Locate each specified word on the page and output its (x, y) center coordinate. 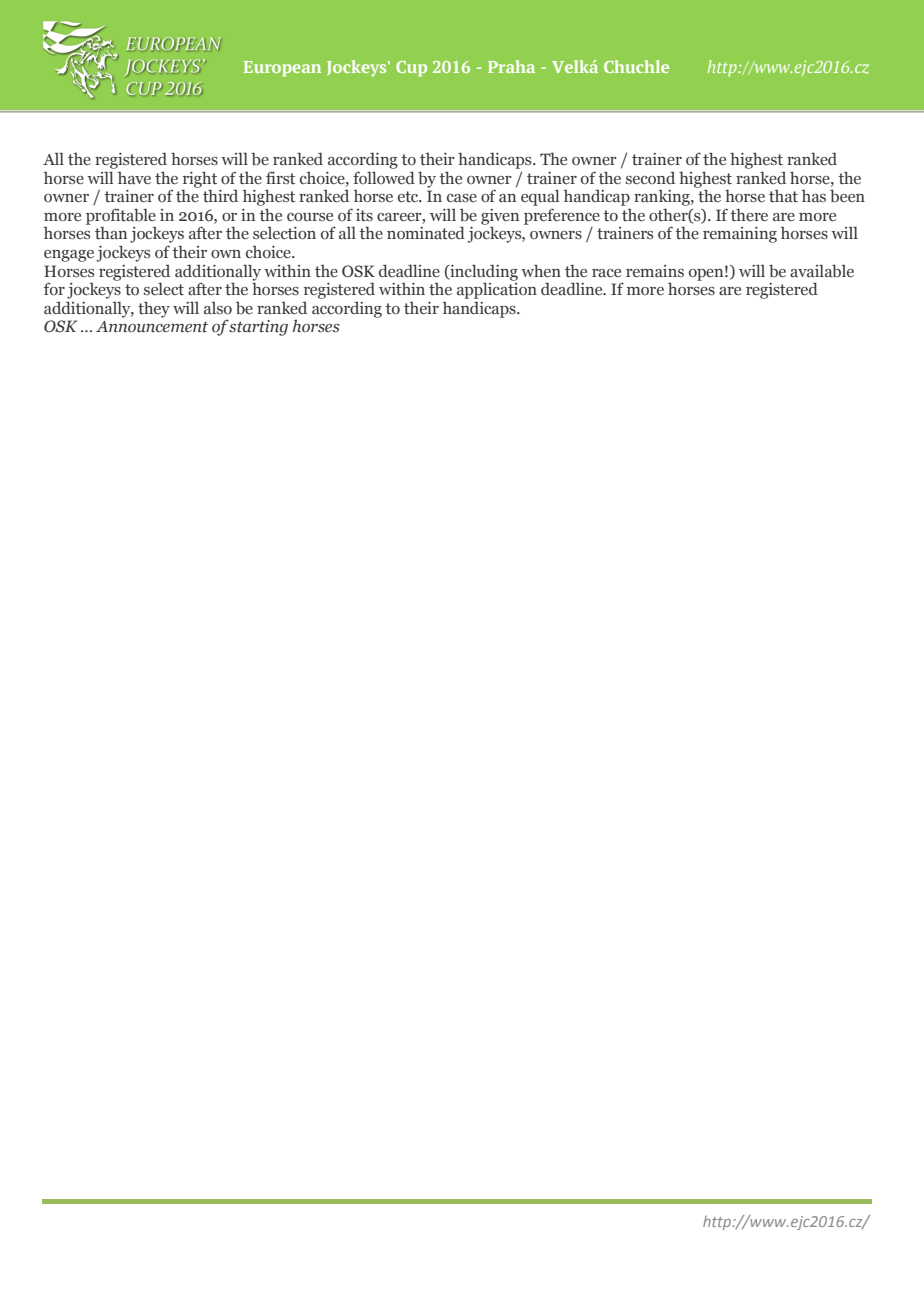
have (134, 178)
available (822, 271)
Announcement (152, 327)
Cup (411, 69)
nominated (426, 233)
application (497, 289)
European (282, 69)
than (111, 233)
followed (384, 178)
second (650, 178)
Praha (511, 66)
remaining (740, 235)
